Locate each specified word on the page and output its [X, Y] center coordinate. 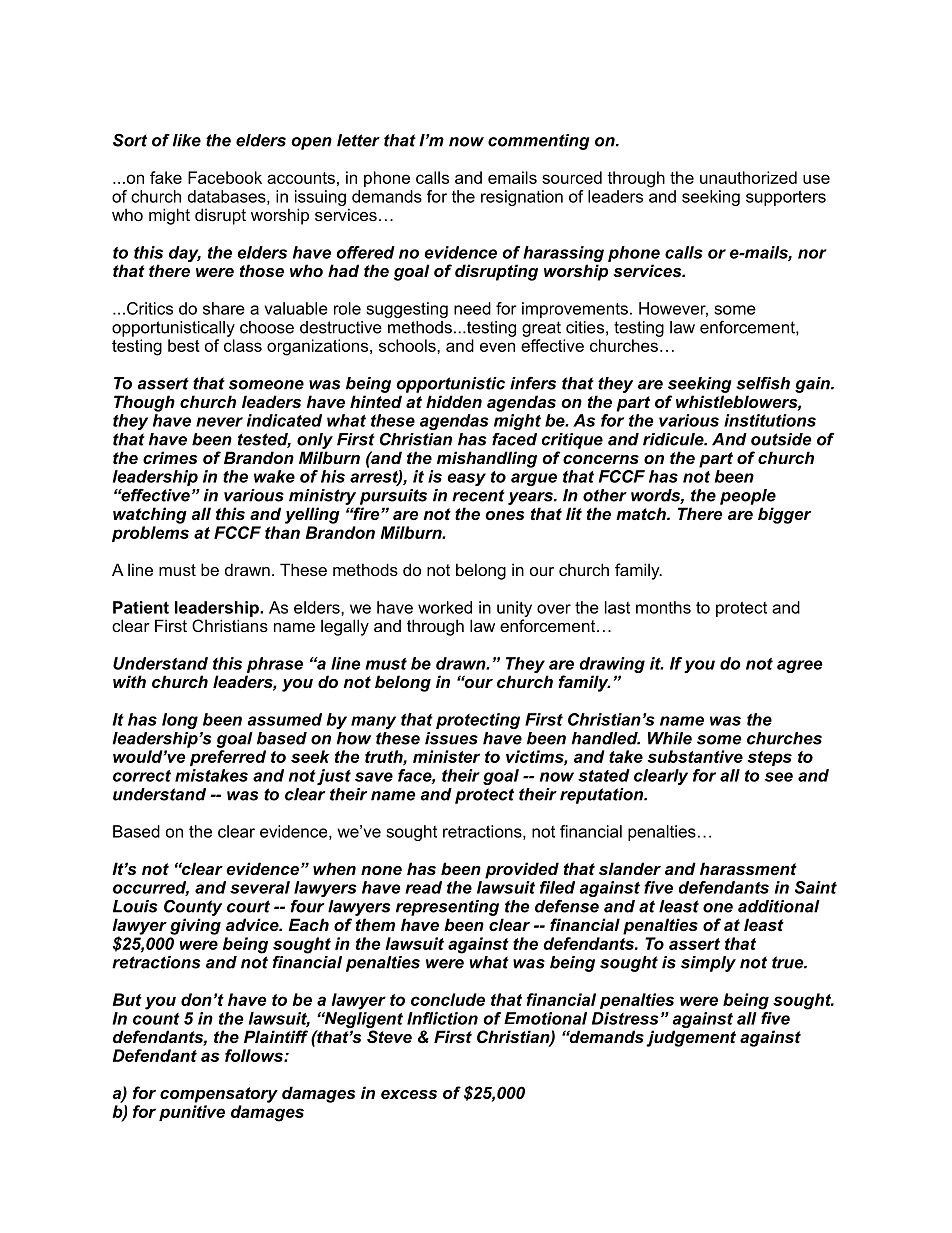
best [184, 345]
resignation [522, 198]
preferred [228, 758]
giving [195, 926]
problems [150, 534]
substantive [695, 756]
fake [166, 177]
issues [451, 738]
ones [505, 515]
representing [447, 908]
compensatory [219, 1095]
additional [779, 906]
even [497, 347]
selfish [763, 383]
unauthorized [748, 177]
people [748, 497]
